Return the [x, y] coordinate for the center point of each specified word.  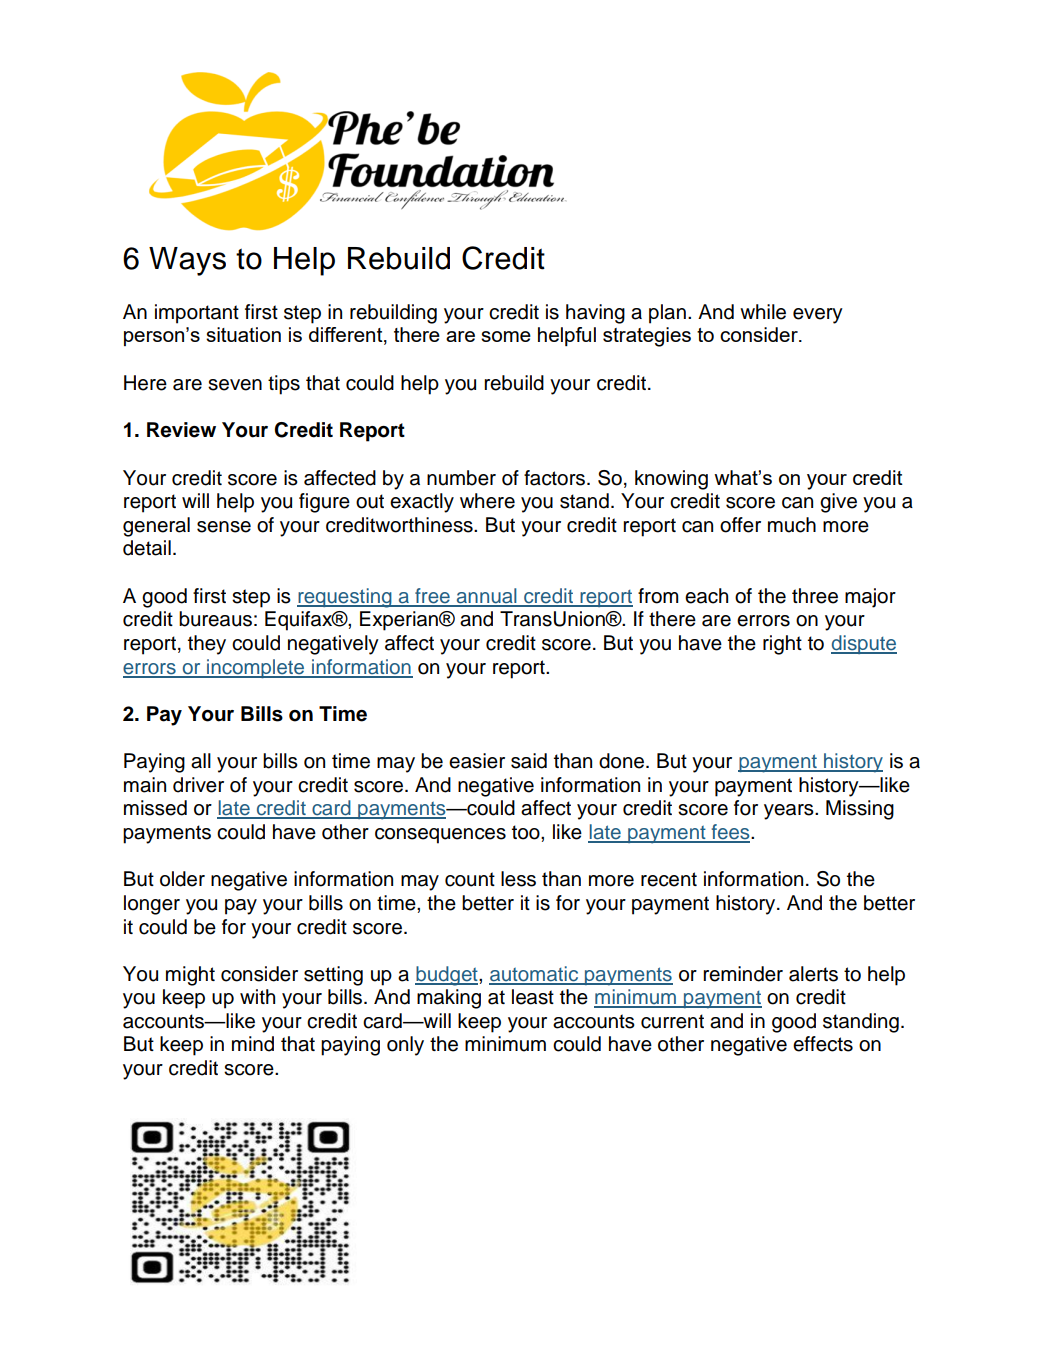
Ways [187, 261]
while [763, 312]
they [207, 645]
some [506, 336]
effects [823, 1044]
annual [486, 597]
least [533, 997]
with [257, 996]
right [782, 645]
